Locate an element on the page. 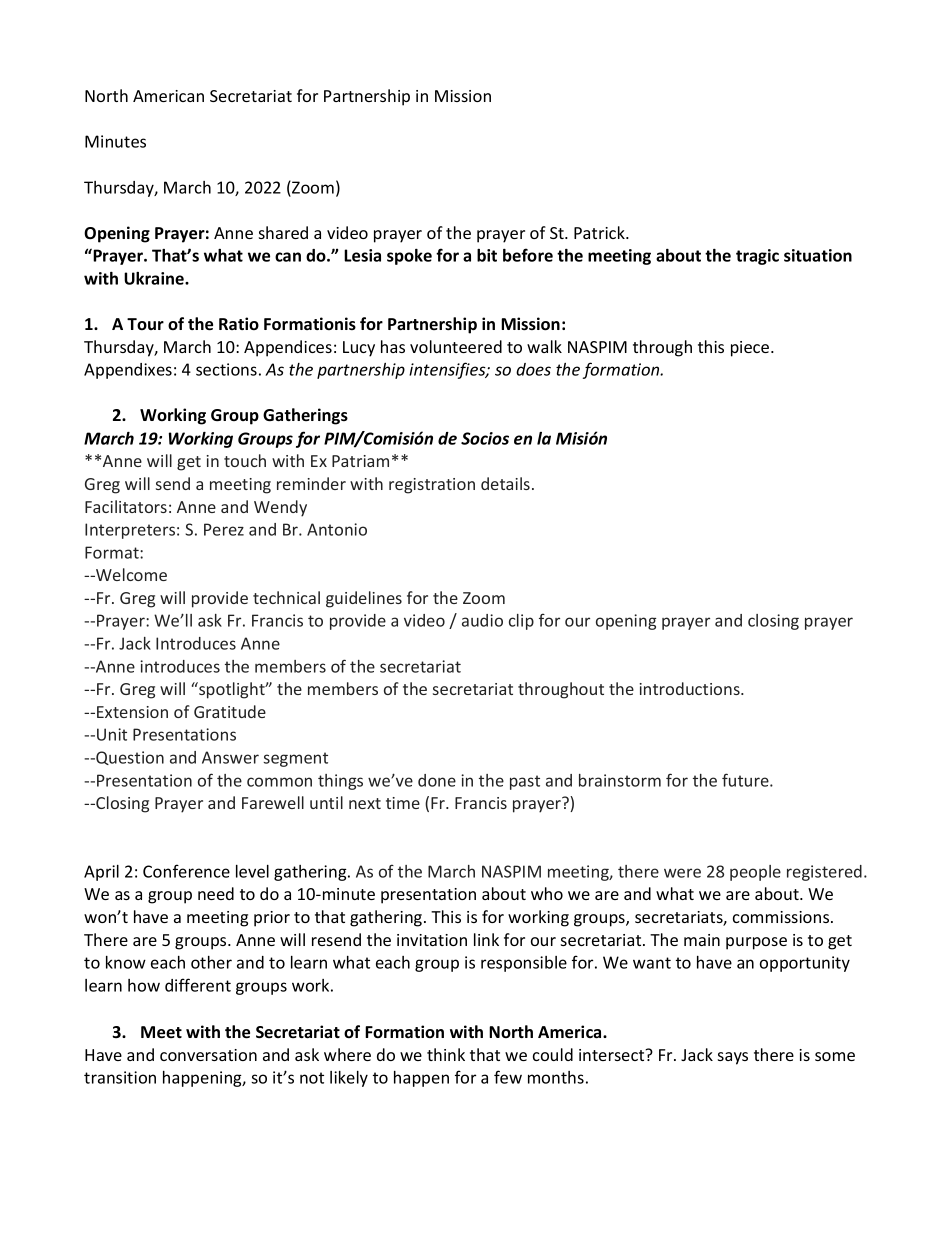  tragic is located at coordinates (757, 257).
